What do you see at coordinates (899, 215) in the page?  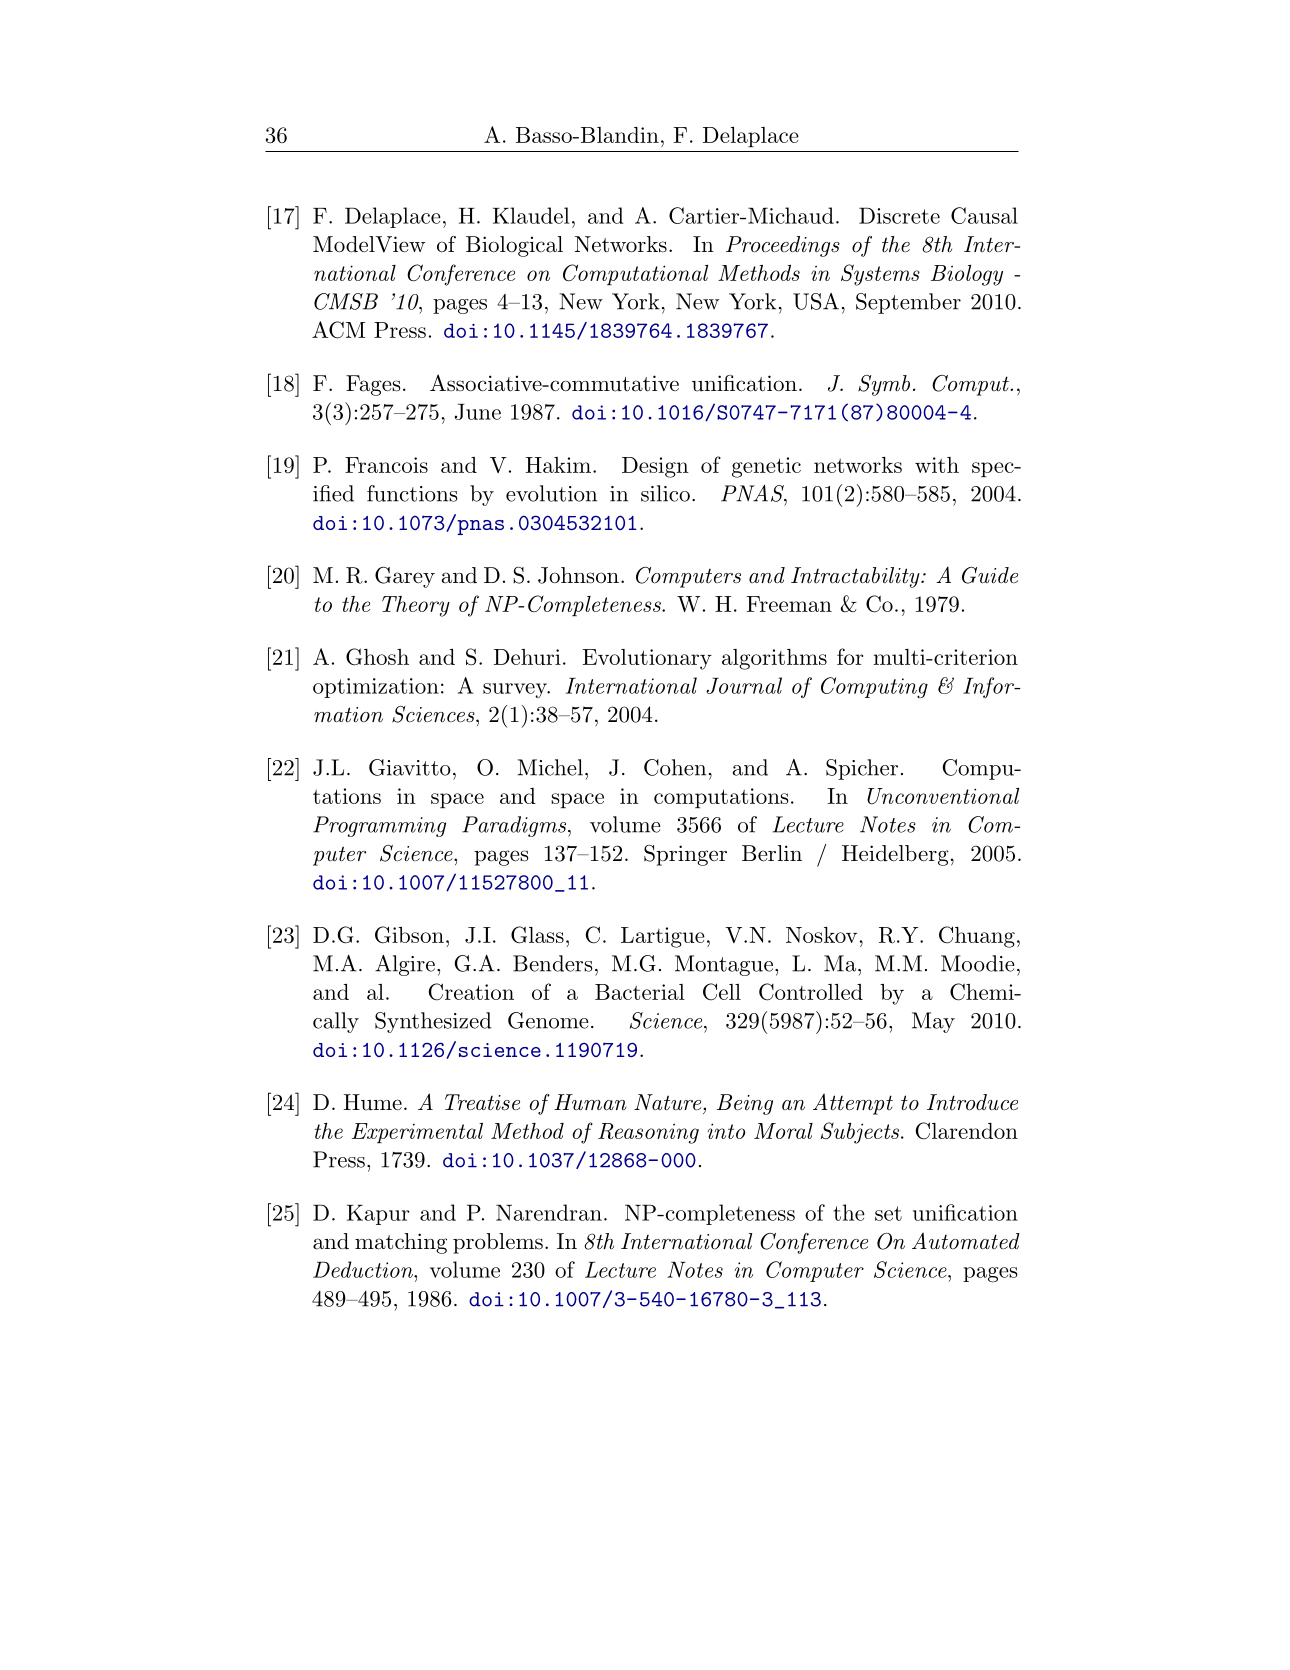 I see `Discrete` at bounding box center [899, 215].
